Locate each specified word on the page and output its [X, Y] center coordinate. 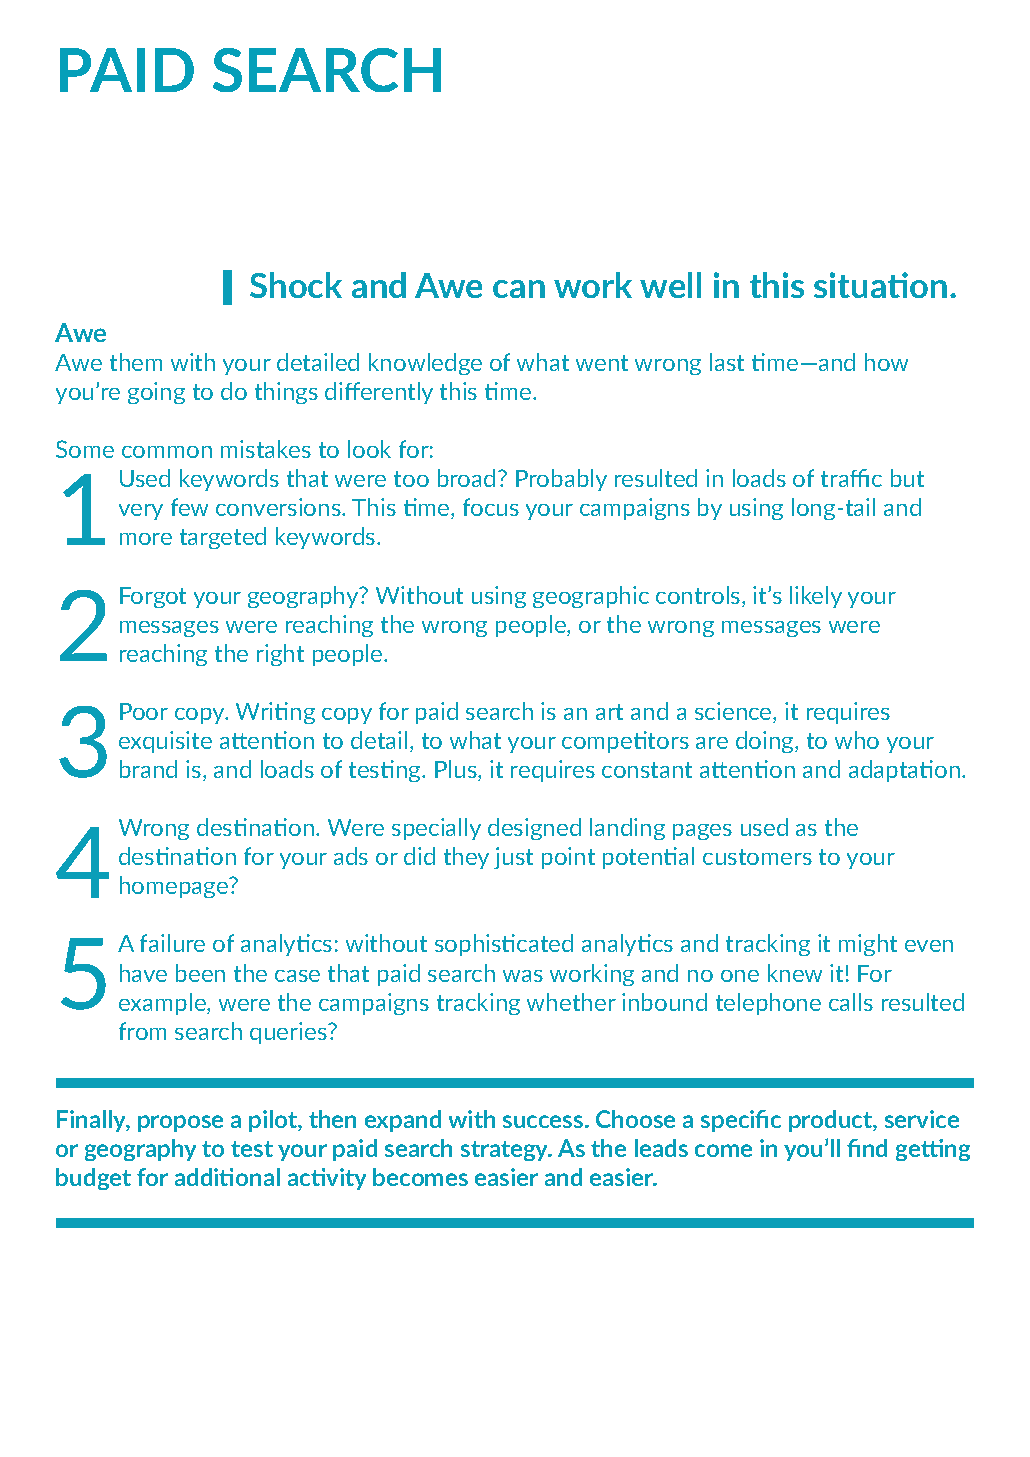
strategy [506, 1151]
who [857, 740]
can [519, 289]
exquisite [165, 742]
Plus [457, 770]
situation [880, 285]
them [136, 362]
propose [180, 1123]
